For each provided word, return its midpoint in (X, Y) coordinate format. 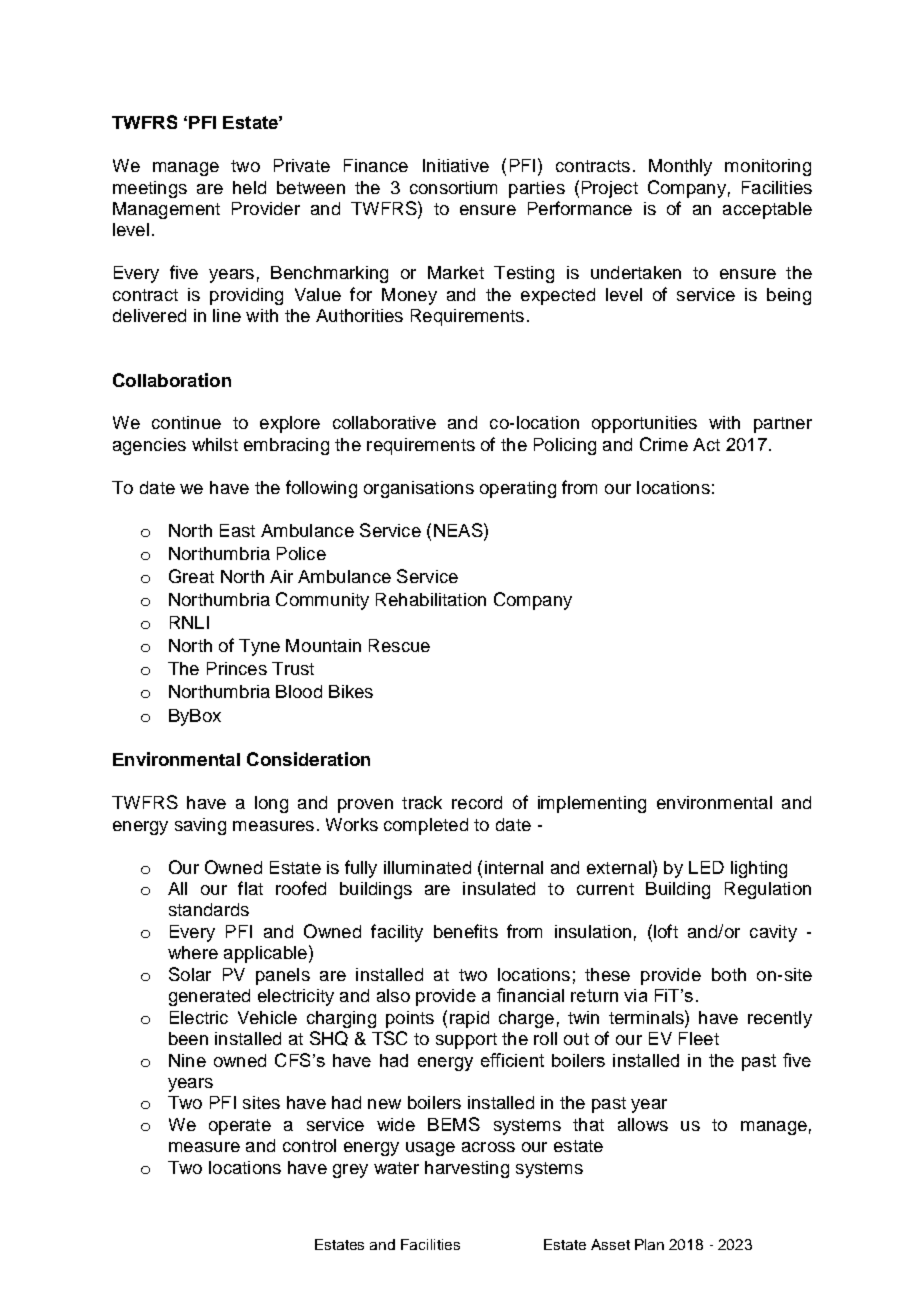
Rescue (399, 645)
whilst (215, 444)
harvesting (467, 1169)
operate (240, 1127)
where (193, 952)
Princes (237, 668)
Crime (664, 444)
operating (518, 489)
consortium (453, 187)
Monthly (680, 167)
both (729, 974)
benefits (466, 931)
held (249, 187)
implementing (592, 804)
